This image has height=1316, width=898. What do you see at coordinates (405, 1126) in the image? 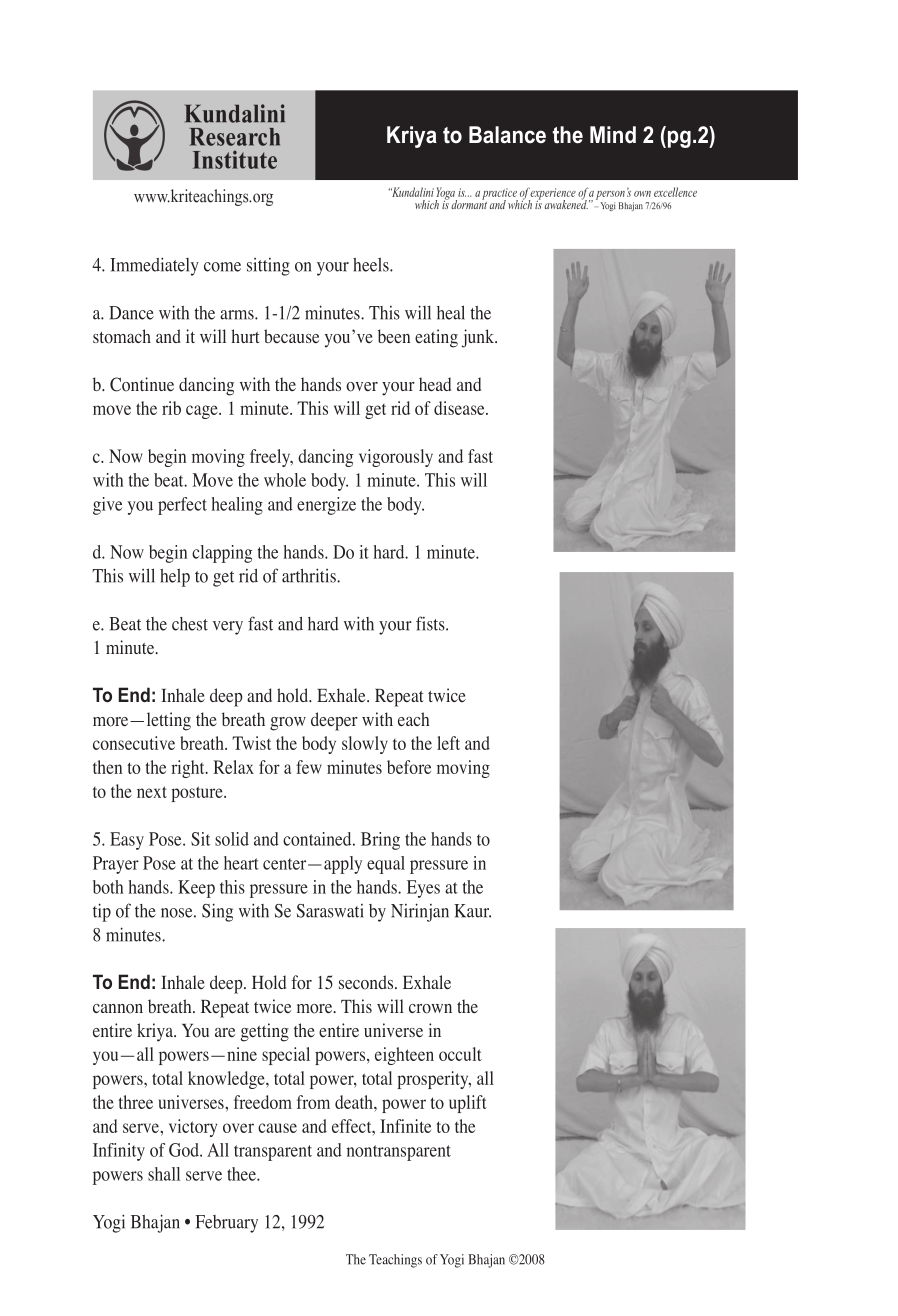
I see `Infinite` at bounding box center [405, 1126].
